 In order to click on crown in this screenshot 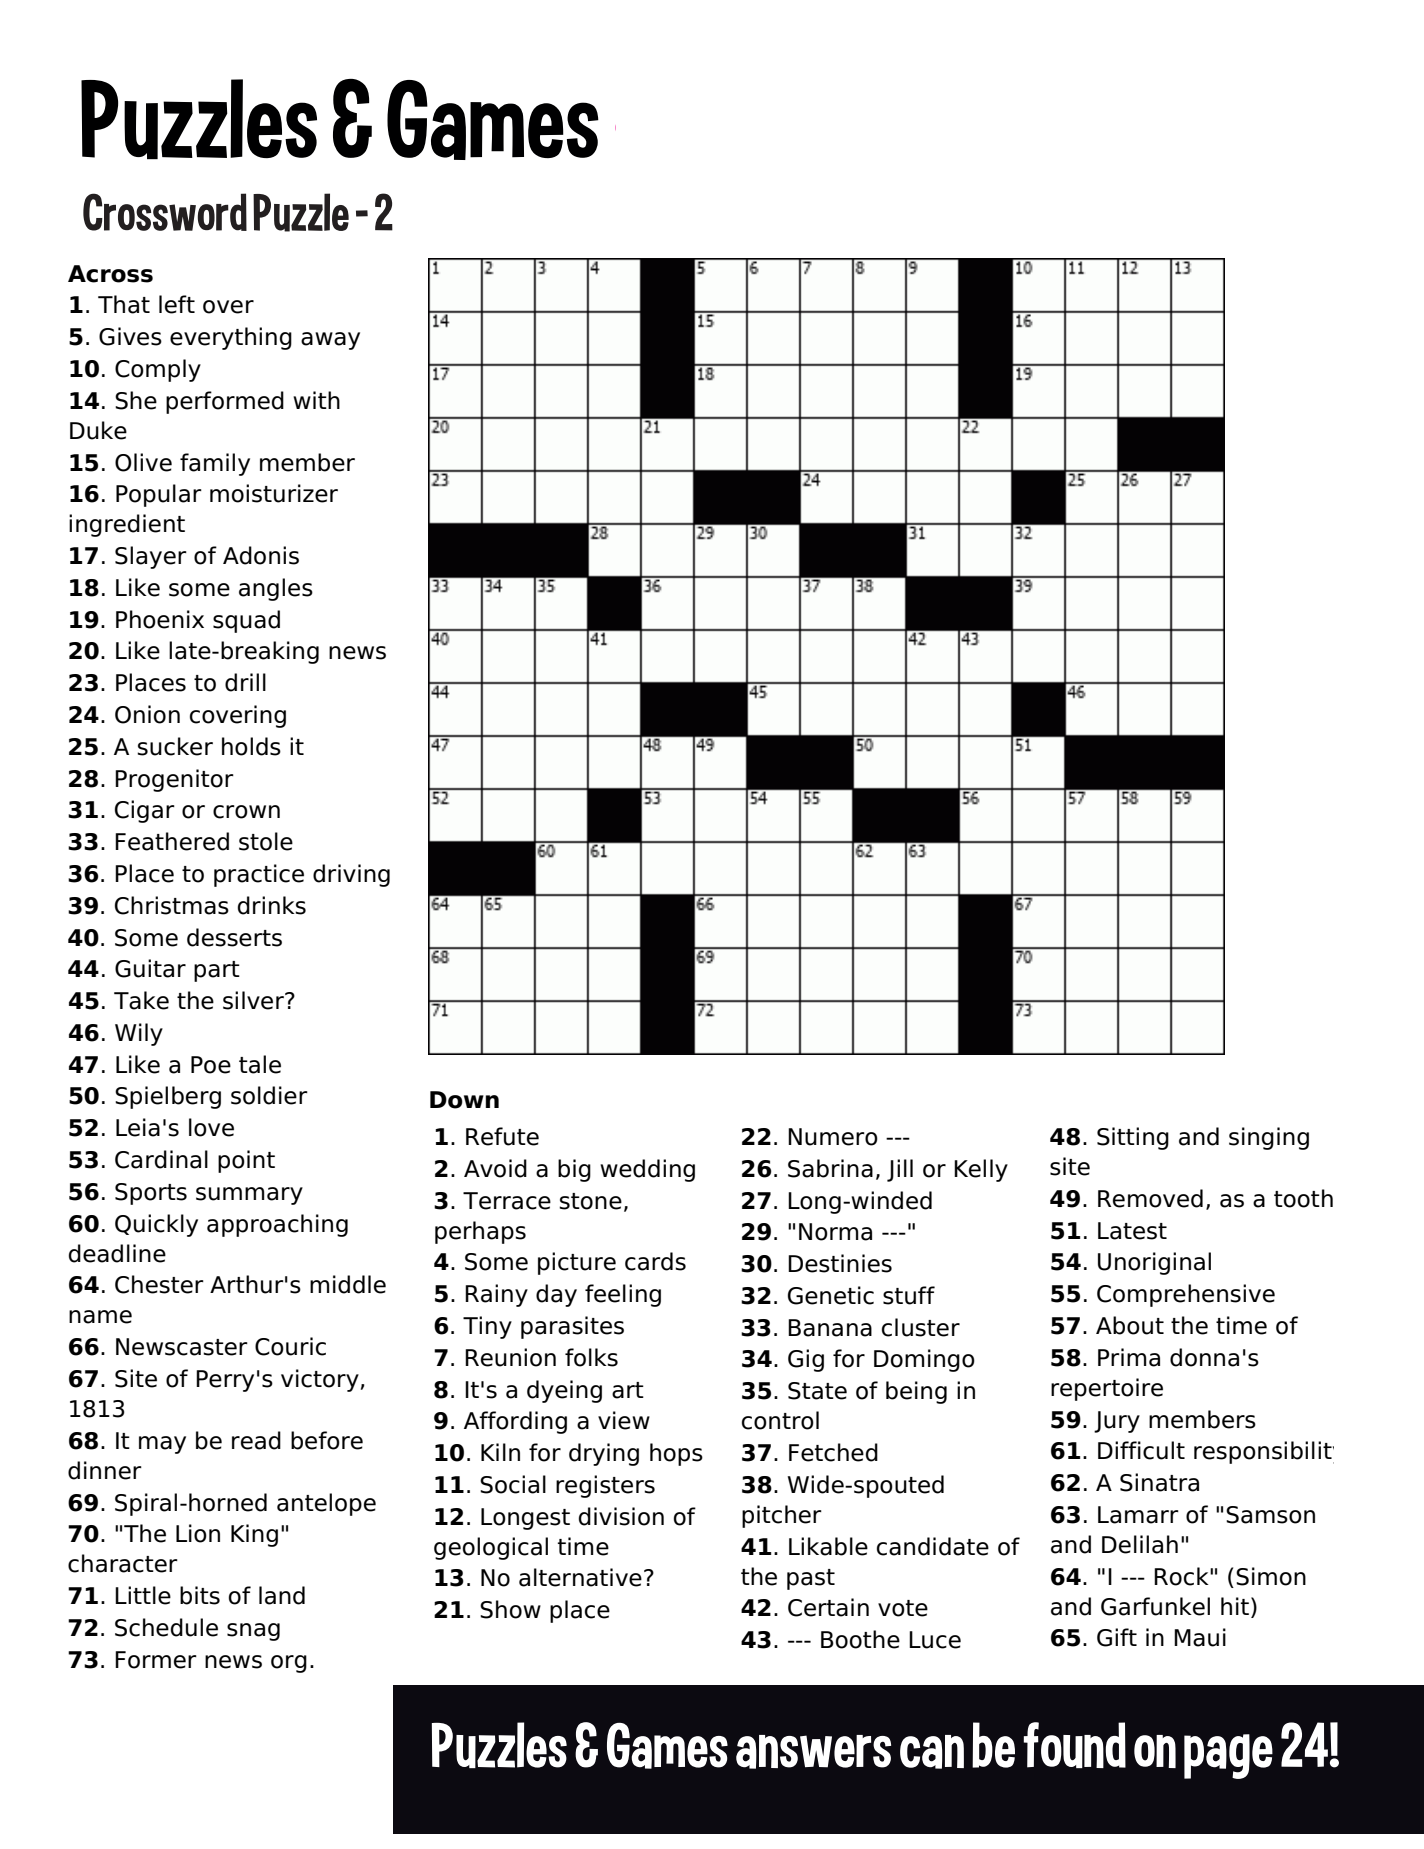, I will do `click(246, 812)`.
